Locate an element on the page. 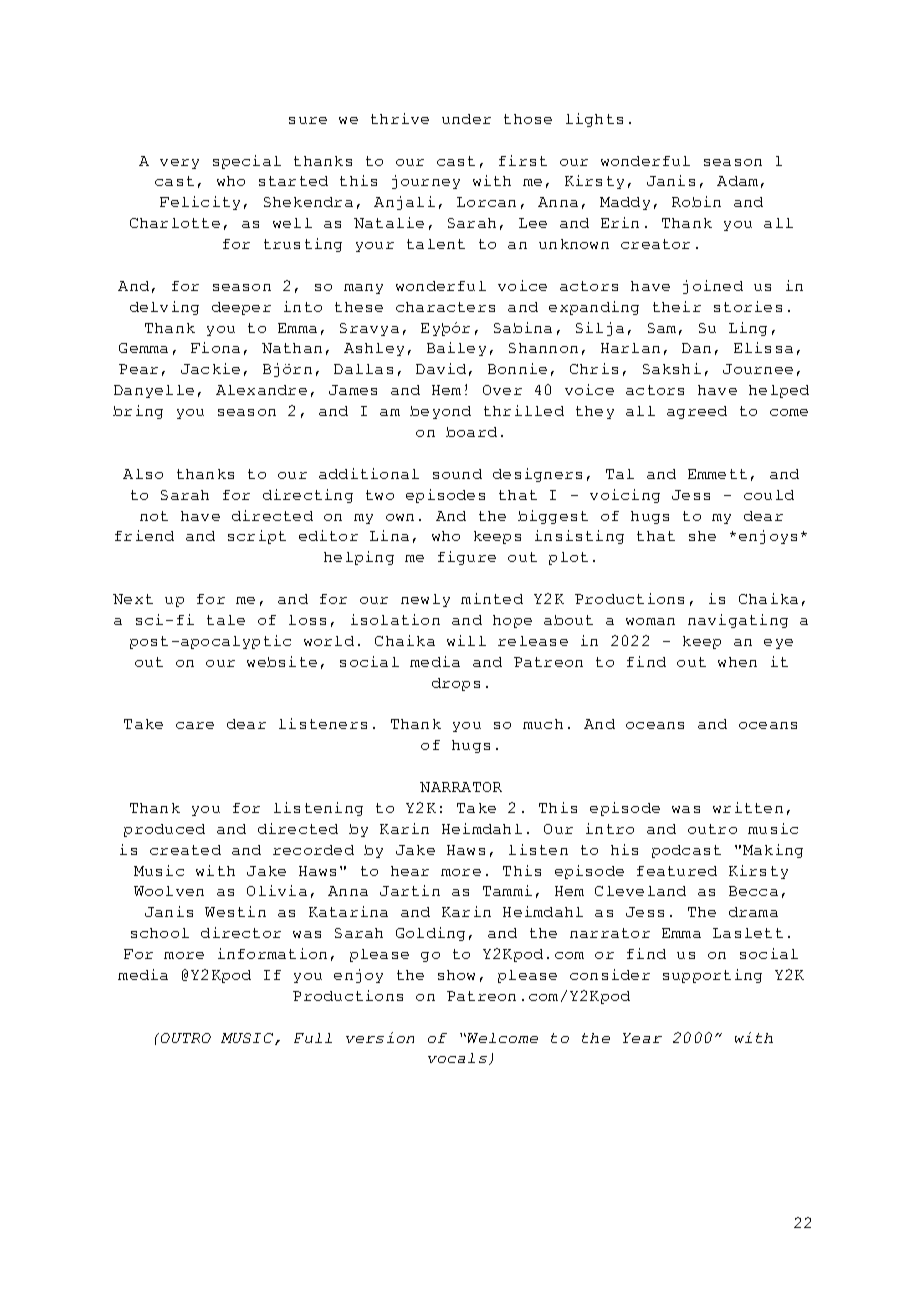 The height and width of the page is (1310, 924). Also is located at coordinates (143, 474).
